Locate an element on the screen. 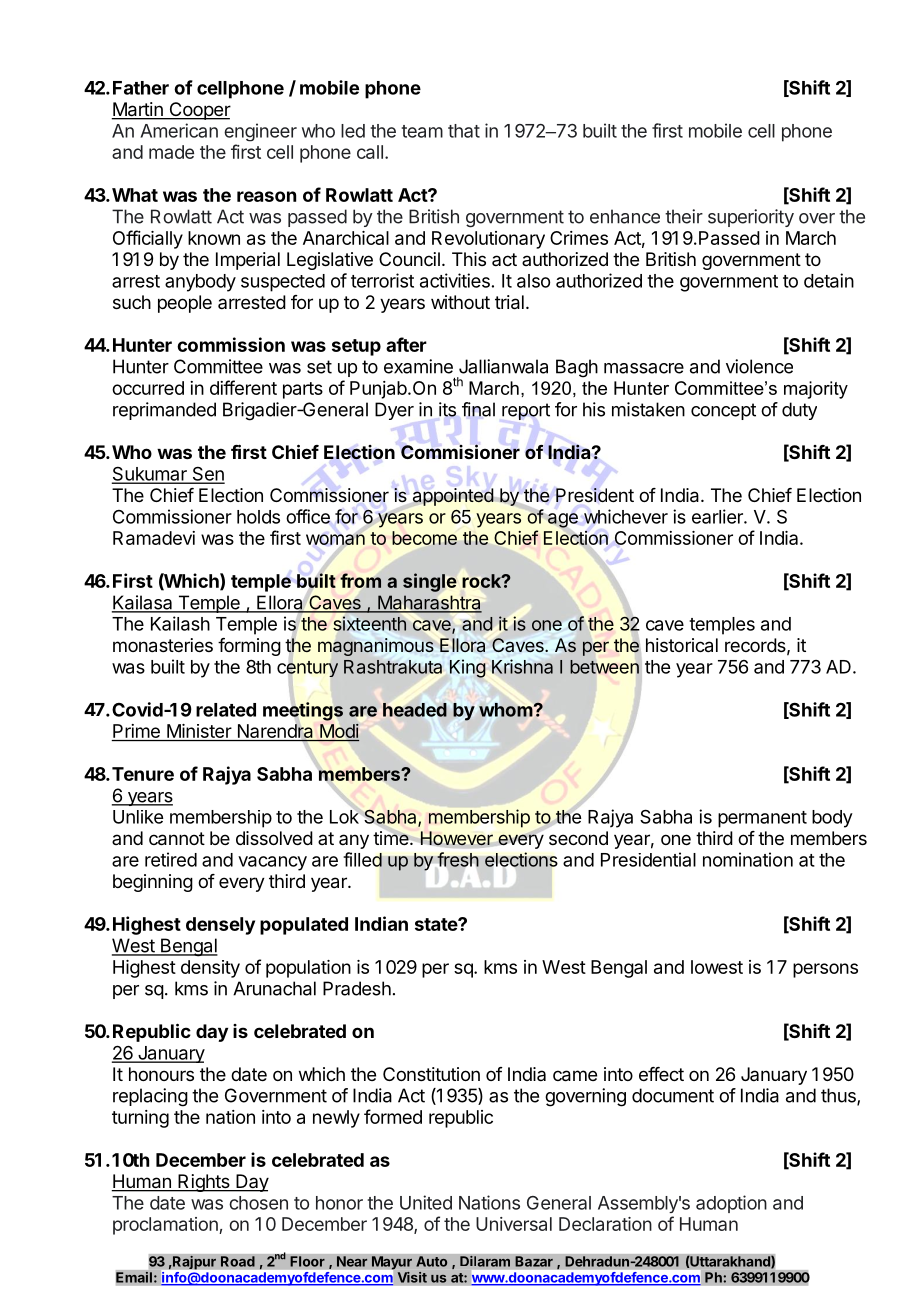 The height and width of the screenshot is (1308, 924). proclamation is located at coordinates (166, 1226).
